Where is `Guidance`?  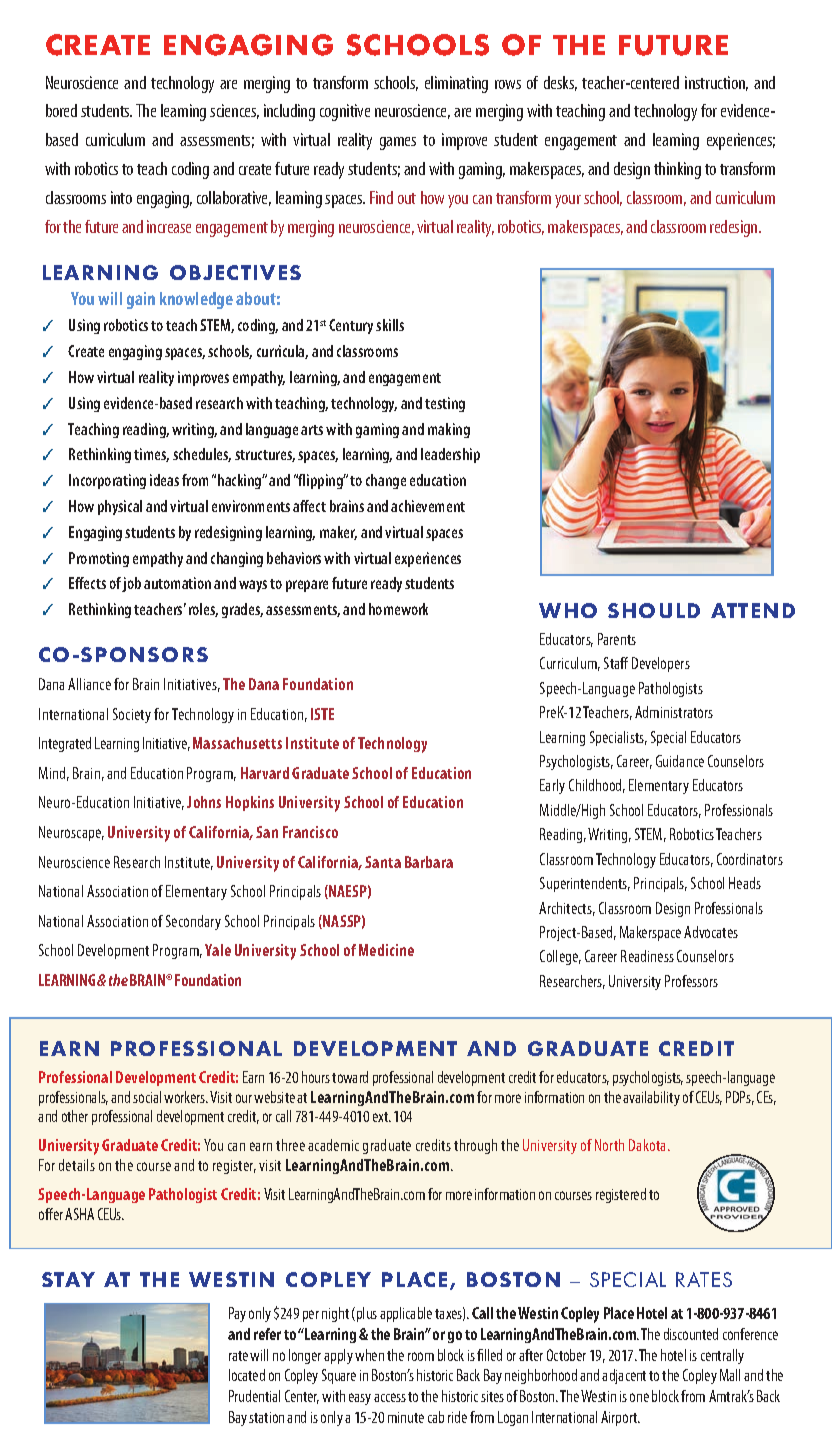 Guidance is located at coordinates (680, 761).
